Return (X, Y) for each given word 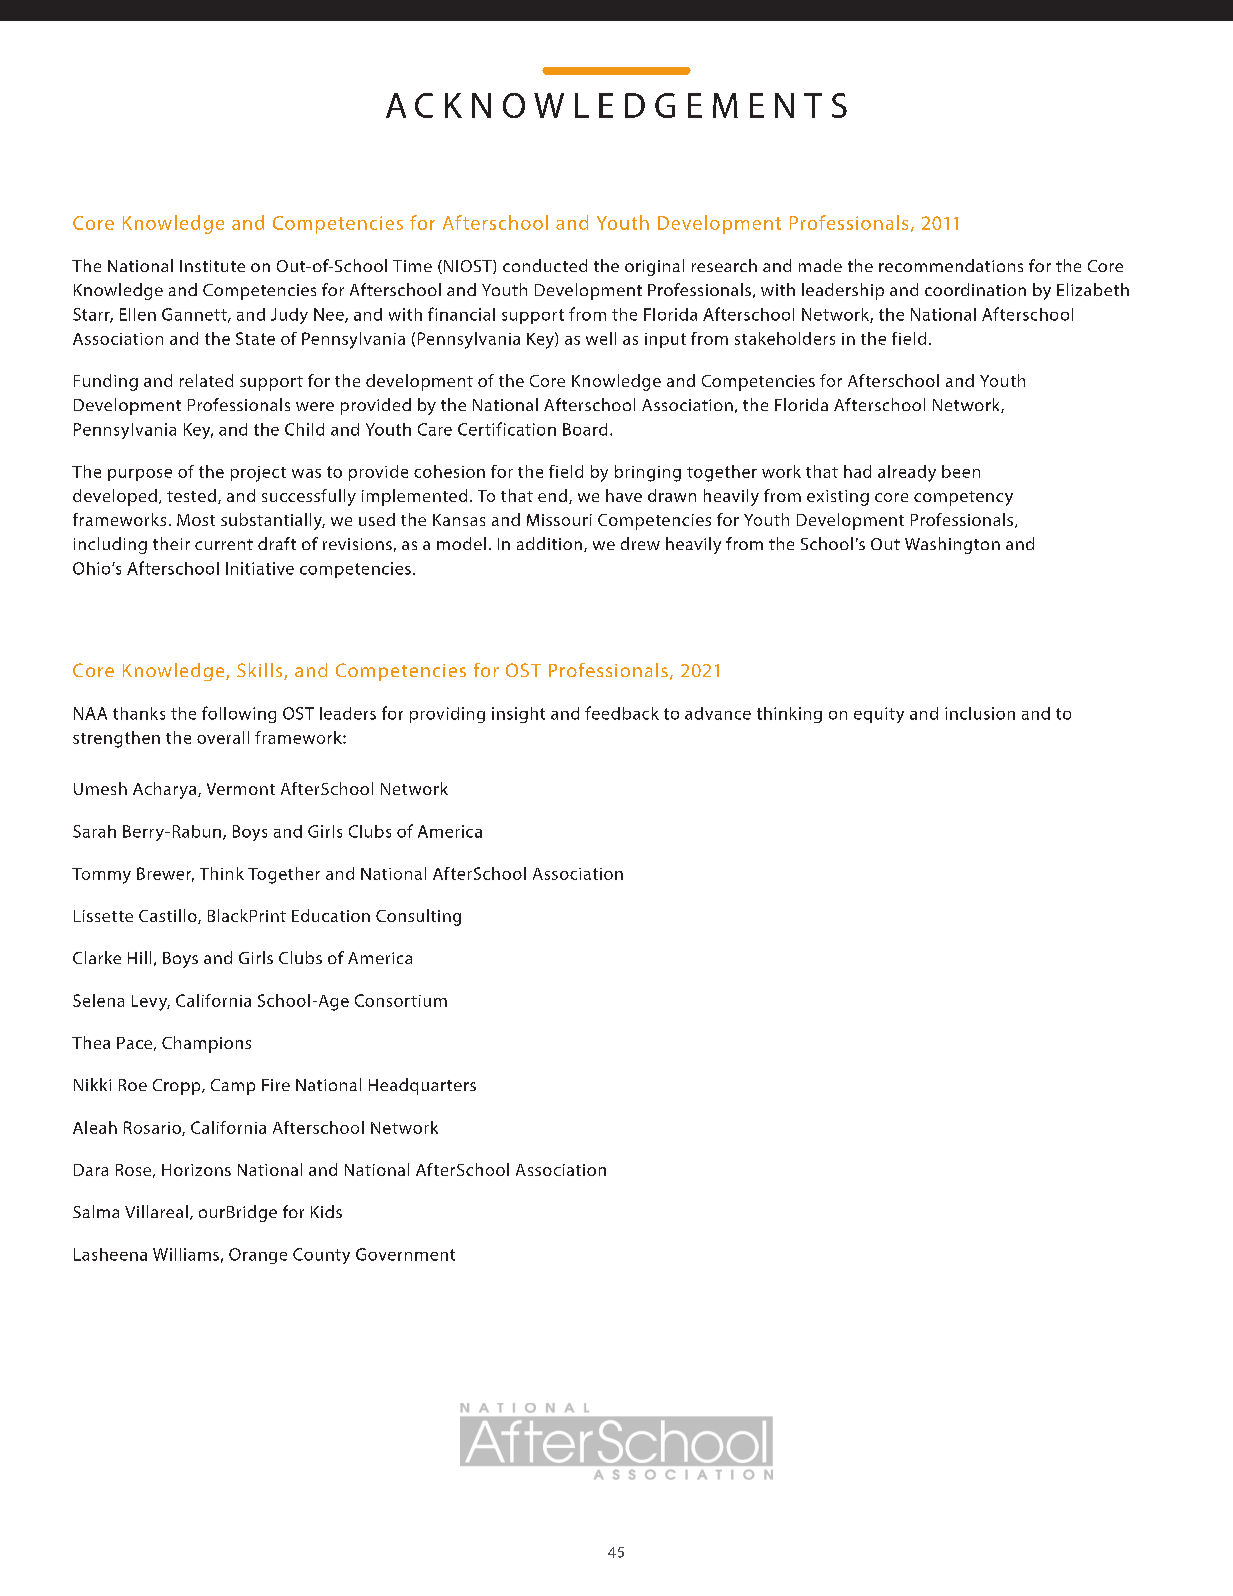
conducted (545, 265)
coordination (975, 289)
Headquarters (422, 1086)
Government (405, 1254)
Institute (212, 266)
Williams (186, 1254)
